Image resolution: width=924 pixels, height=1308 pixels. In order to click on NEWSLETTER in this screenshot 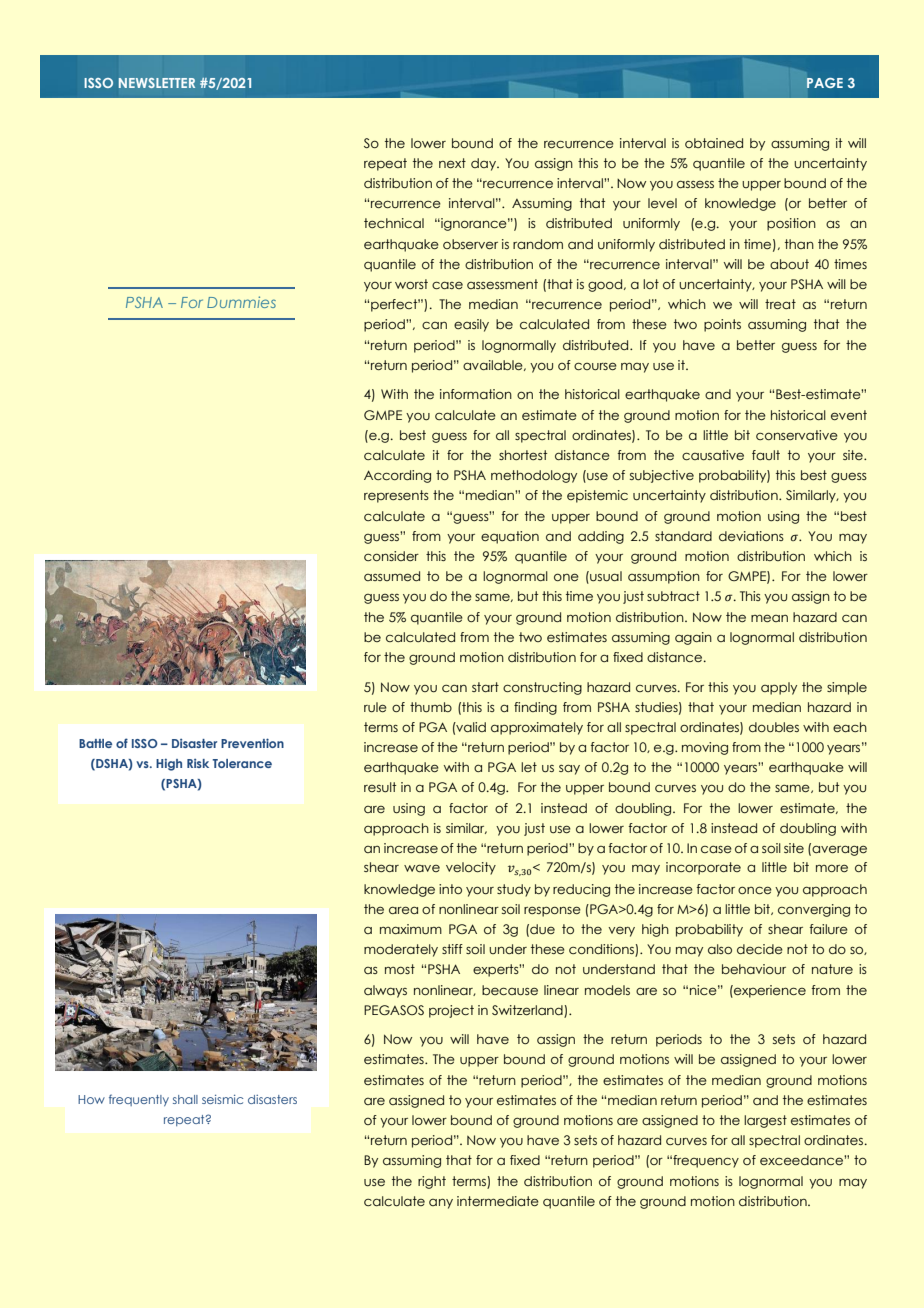, I will do `click(157, 83)`.
